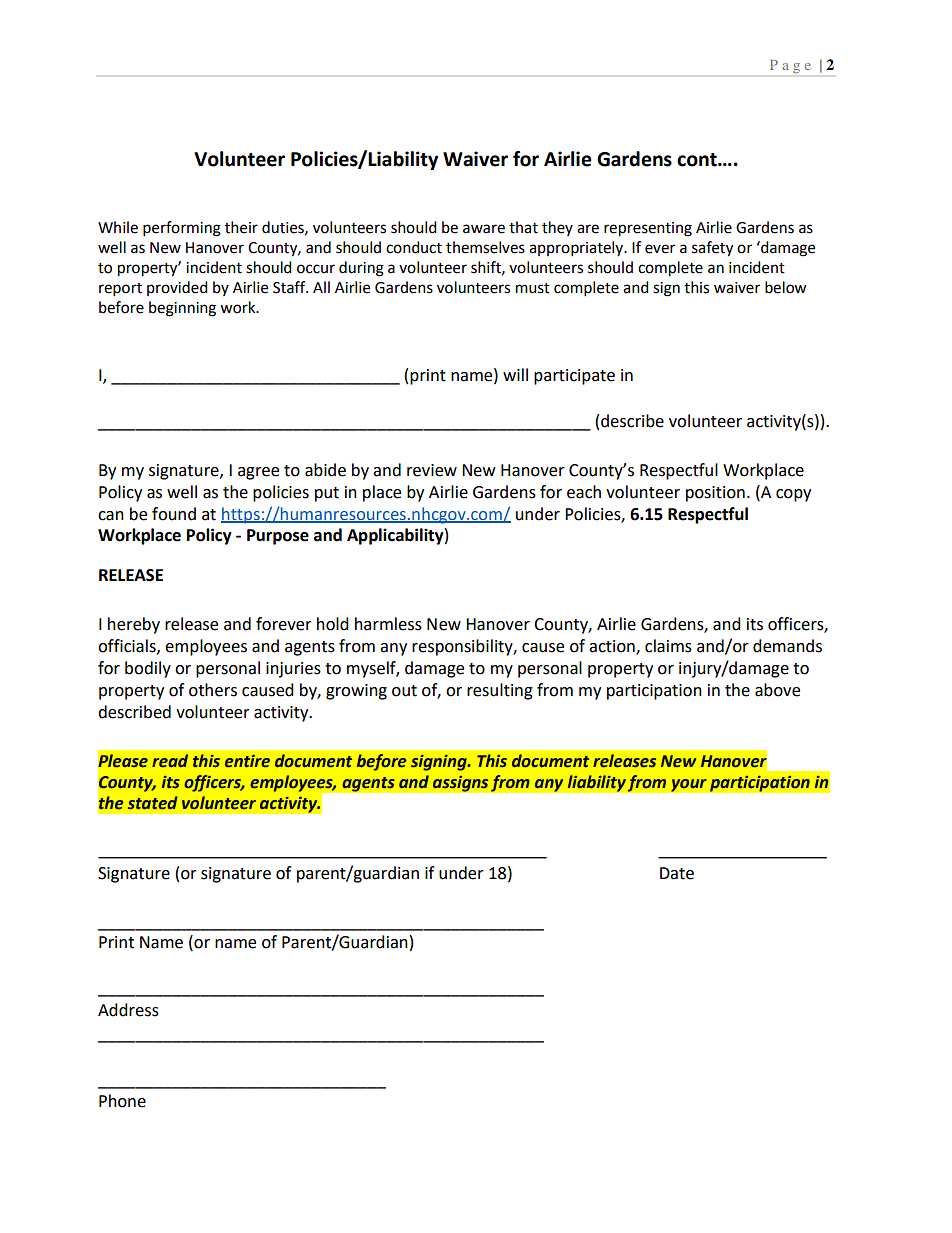  I want to click on Date, so click(677, 873).
